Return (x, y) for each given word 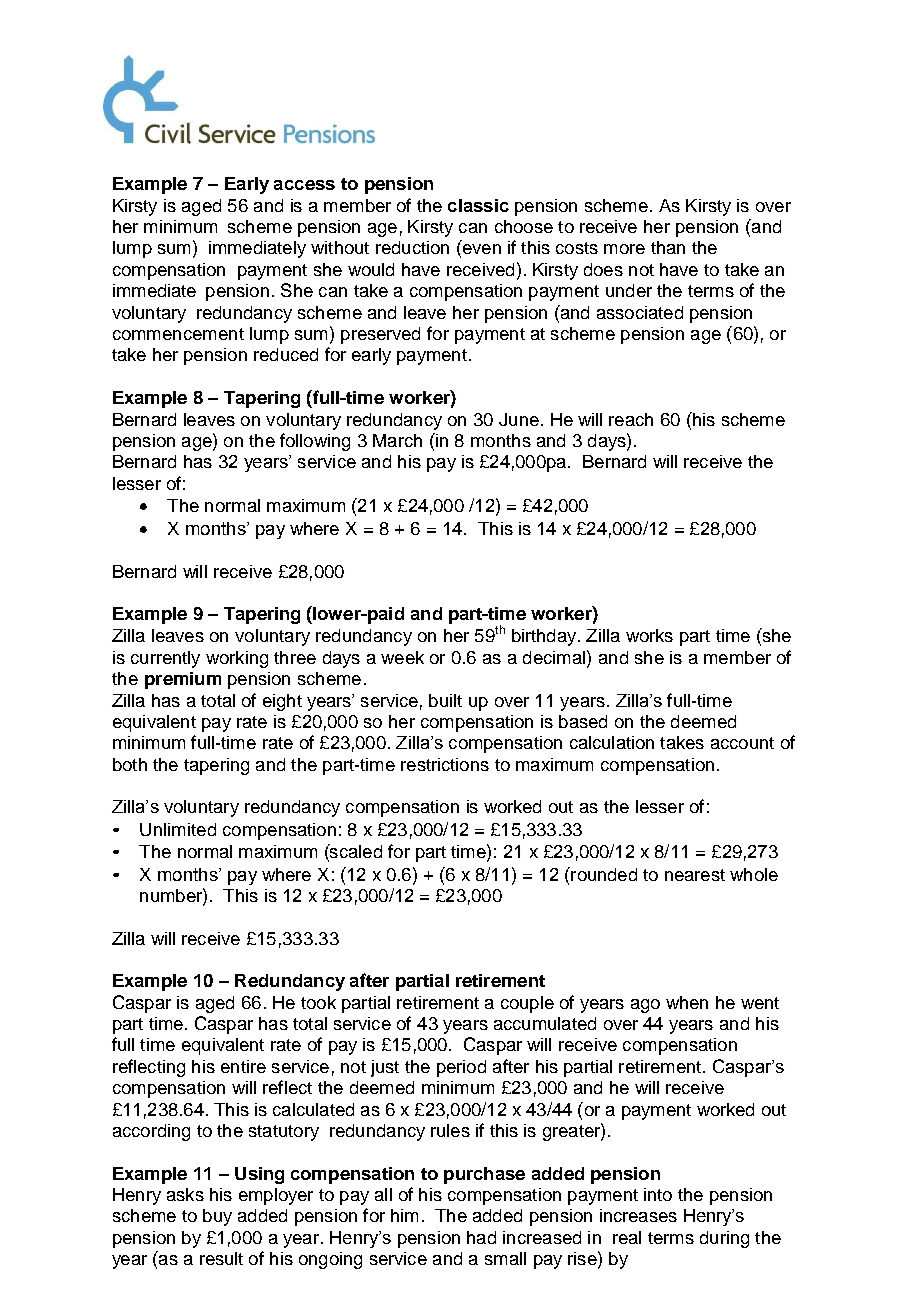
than (668, 247)
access (304, 185)
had (481, 1237)
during (724, 1239)
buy (217, 1217)
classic (478, 205)
